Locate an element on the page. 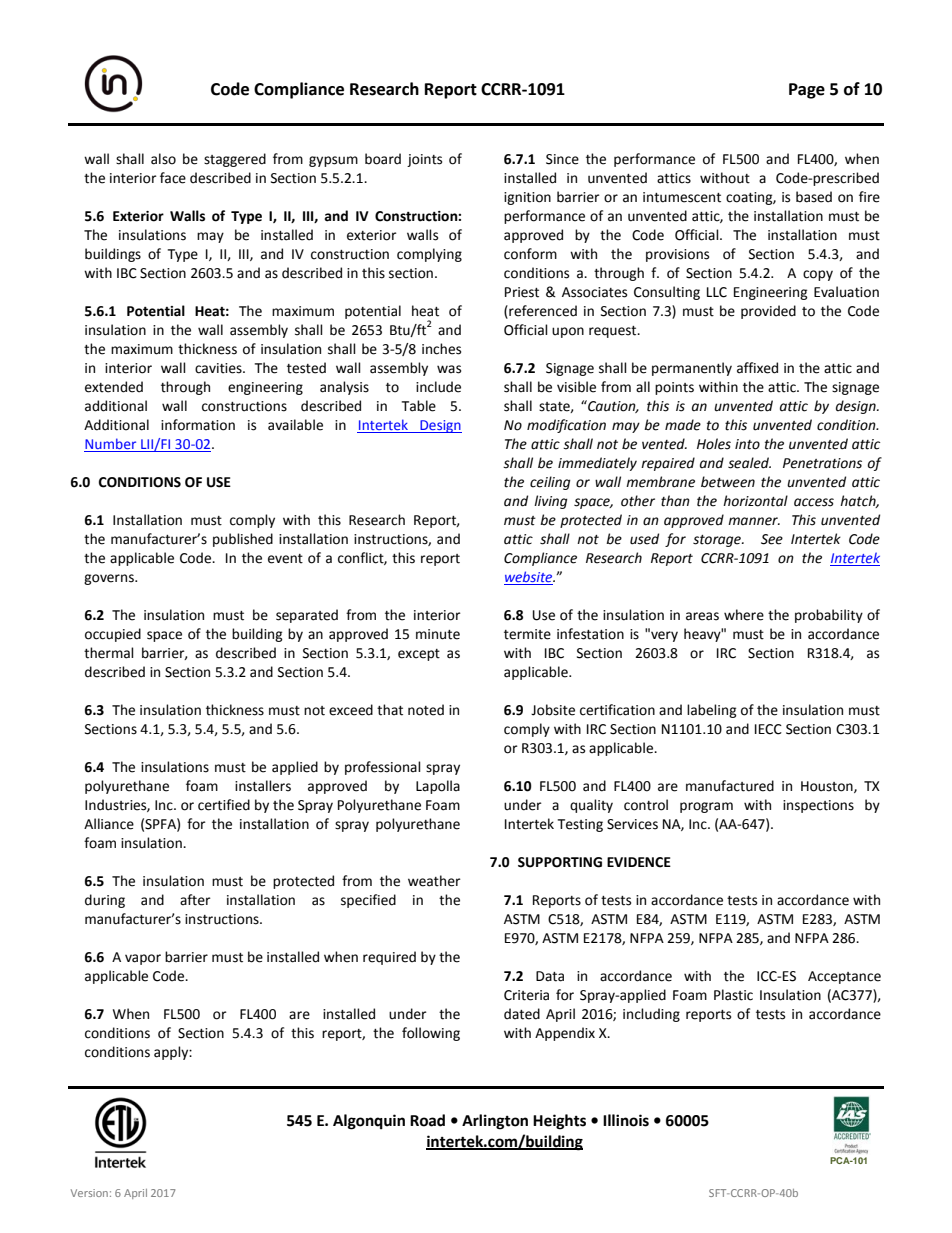  inspections is located at coordinates (818, 806).
